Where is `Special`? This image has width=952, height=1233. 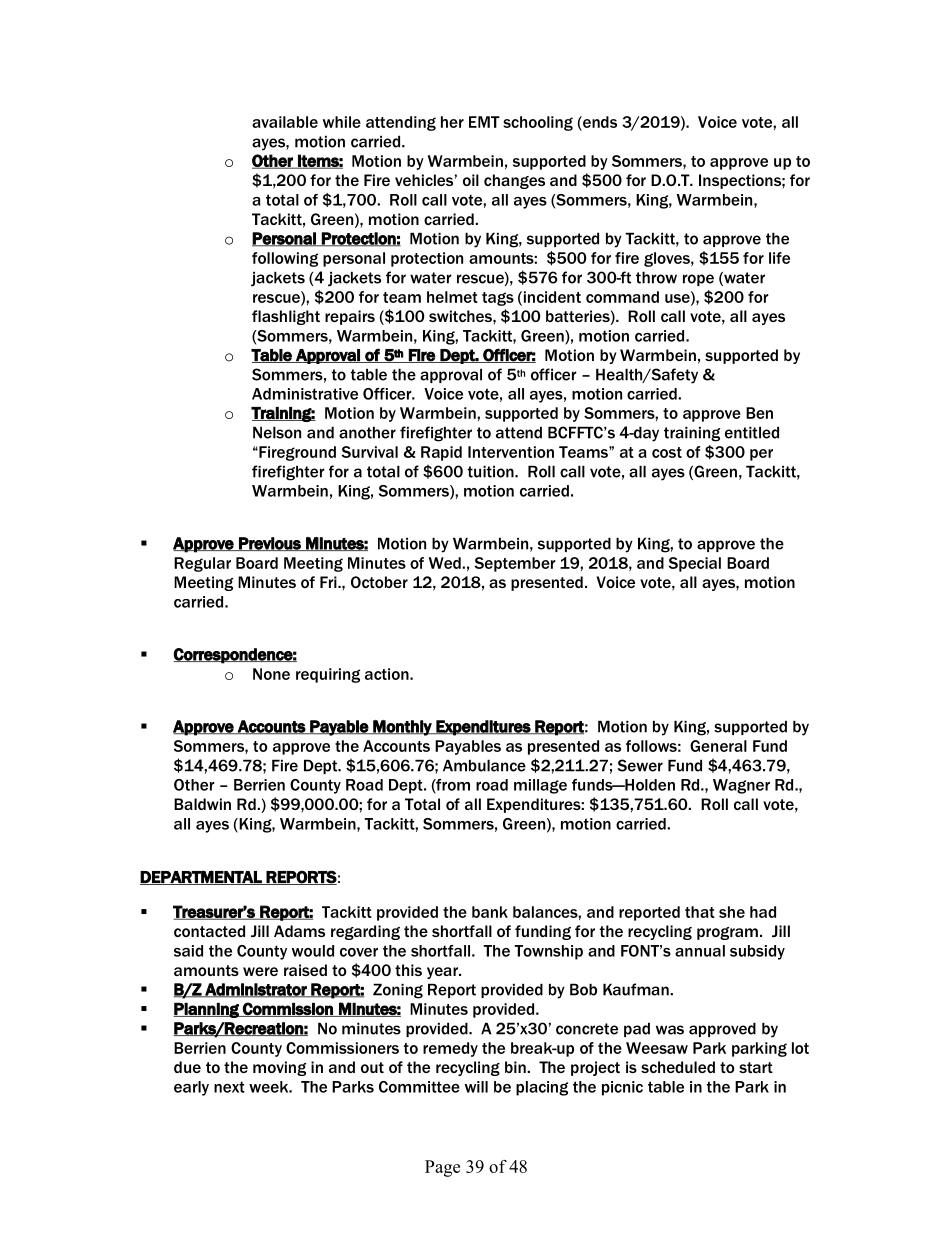 Special is located at coordinates (694, 564).
